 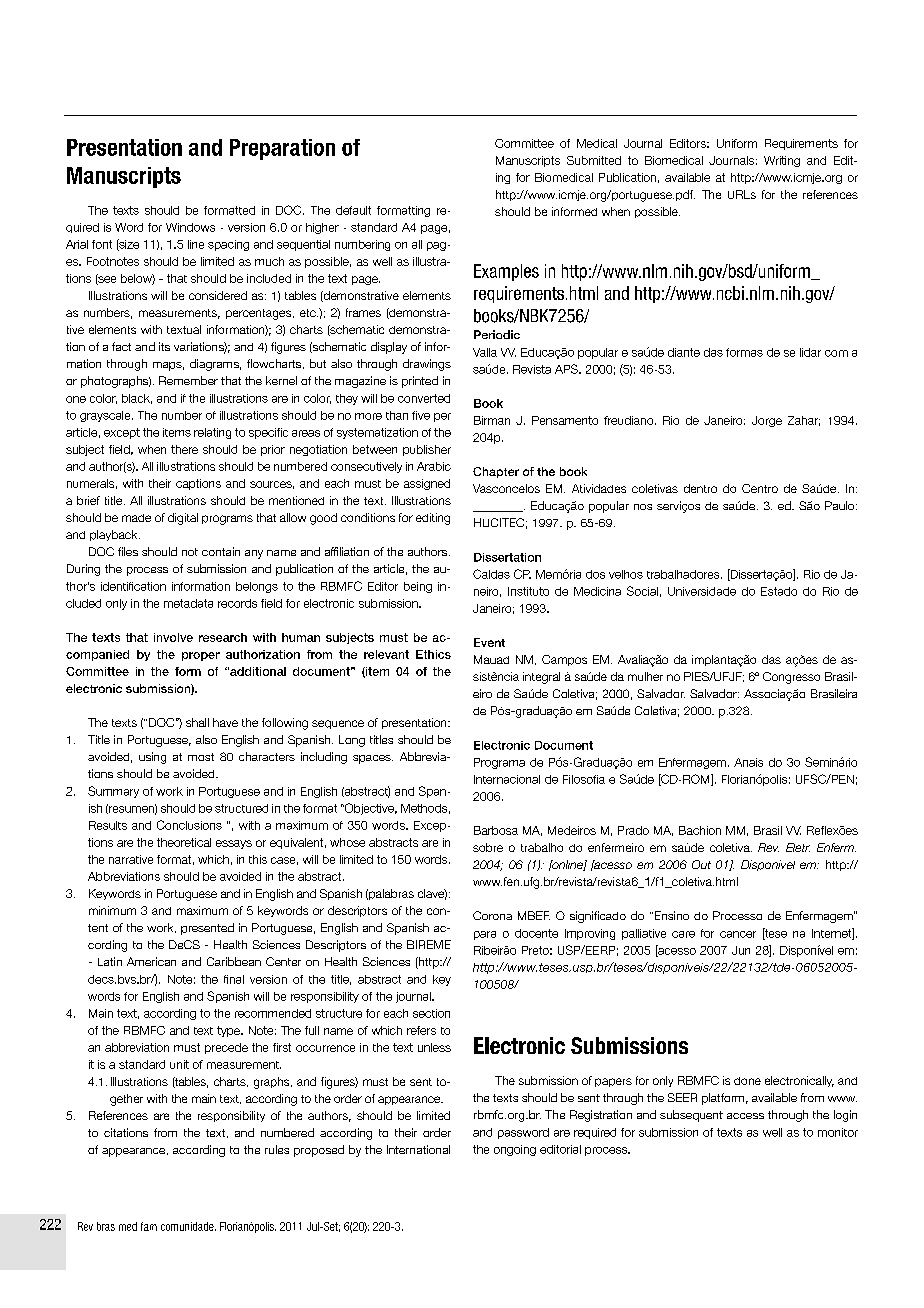 What do you see at coordinates (782, 161) in the screenshot?
I see `Writing` at bounding box center [782, 161].
